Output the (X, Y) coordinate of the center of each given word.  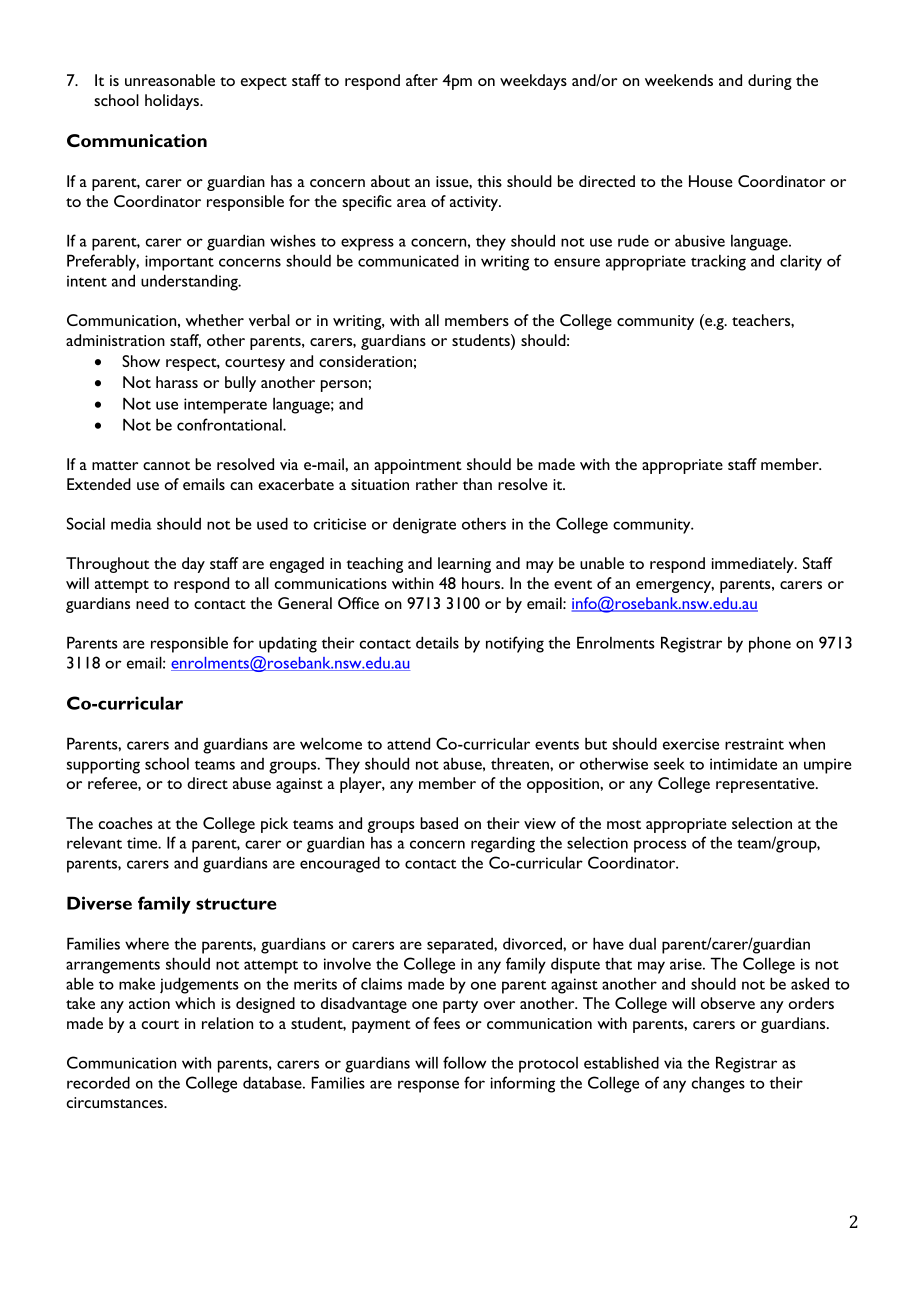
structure (236, 904)
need (152, 603)
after (422, 80)
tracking (718, 263)
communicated (408, 260)
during (770, 82)
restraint (754, 744)
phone (770, 644)
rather (437, 484)
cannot (166, 465)
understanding (190, 282)
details (437, 642)
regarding (503, 844)
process (660, 846)
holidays (173, 102)
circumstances (116, 1102)
